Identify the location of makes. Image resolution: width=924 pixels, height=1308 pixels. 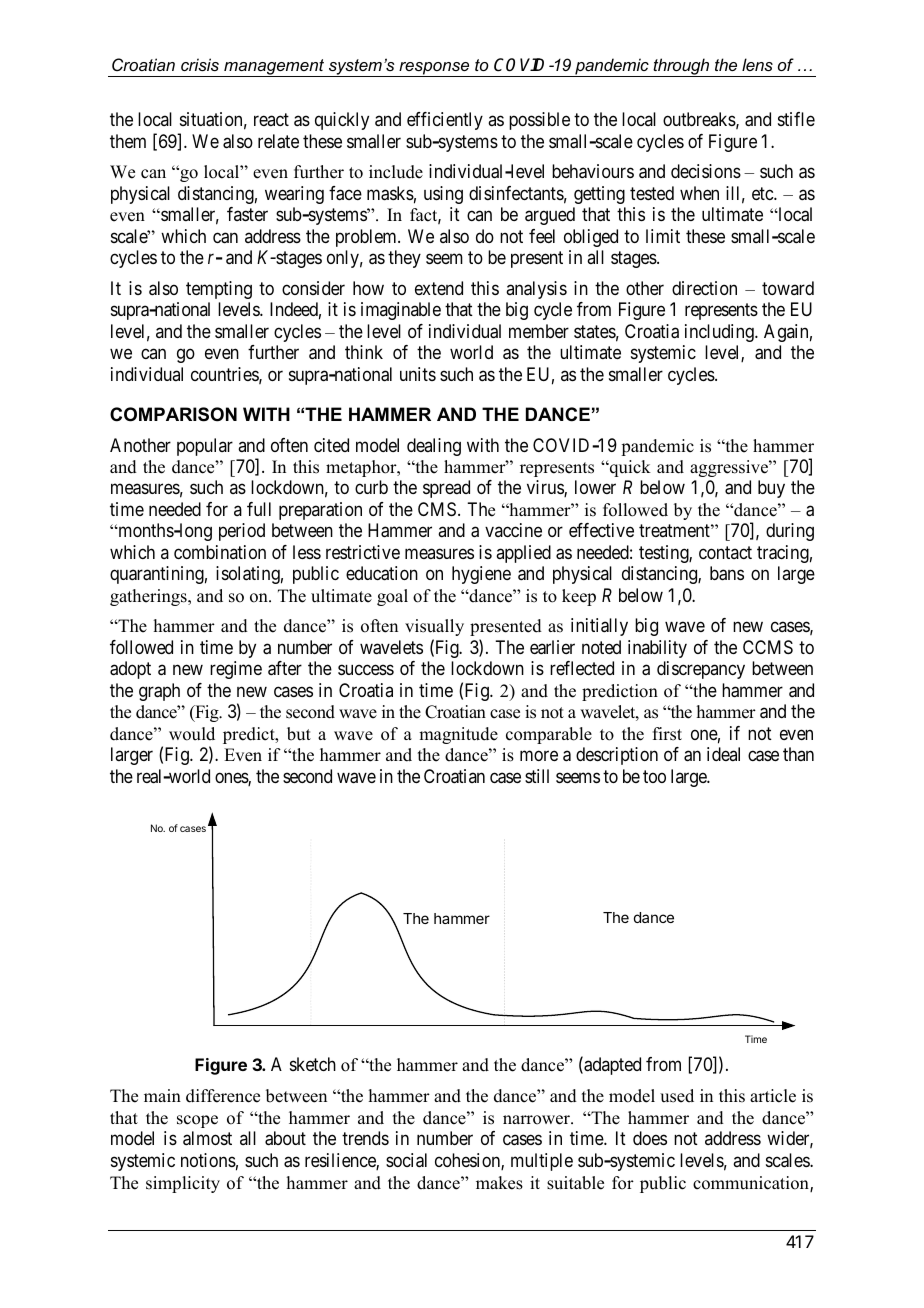
(499, 1183).
